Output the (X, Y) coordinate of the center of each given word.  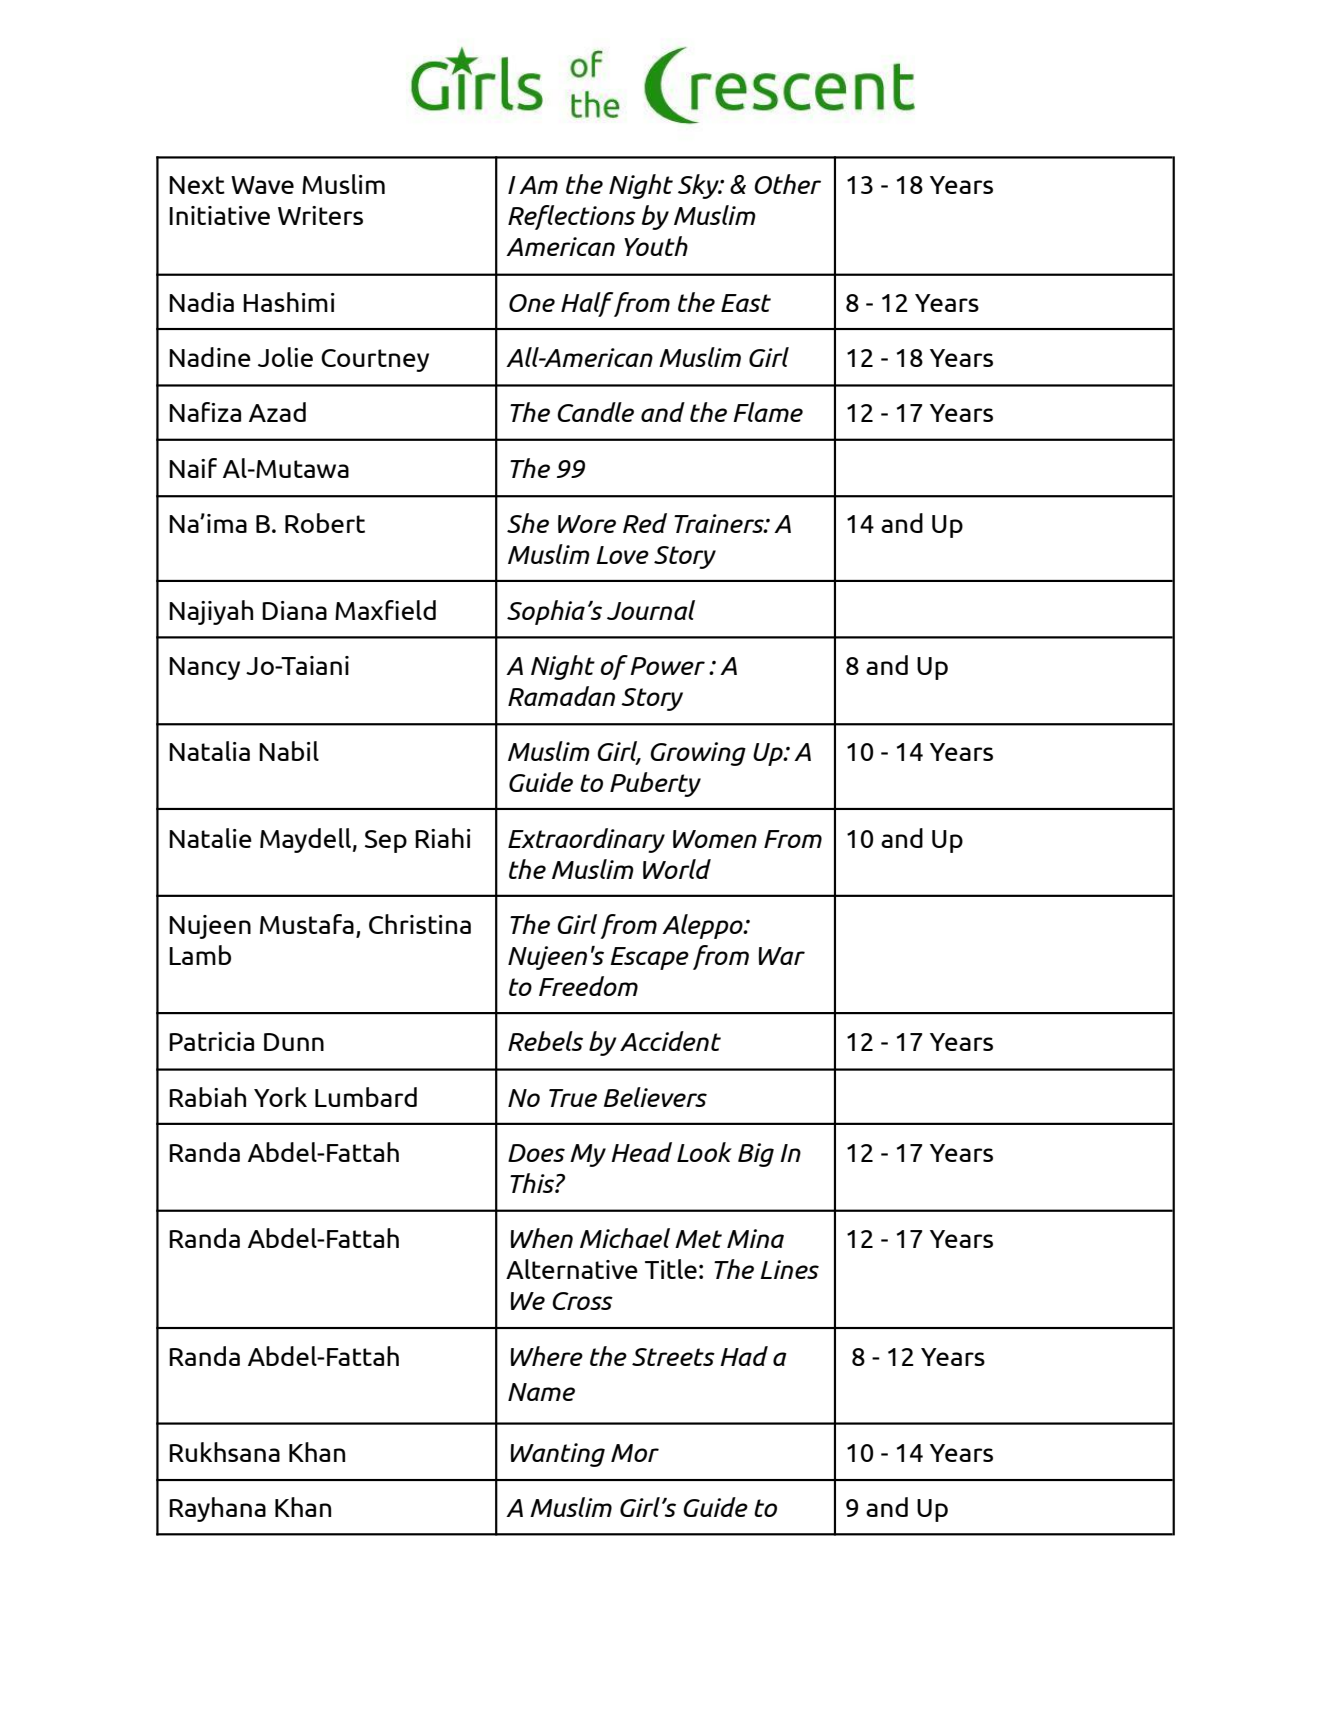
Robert (325, 523)
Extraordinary (586, 840)
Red (645, 523)
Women (715, 839)
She (528, 523)
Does (536, 1153)
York (280, 1097)
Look (704, 1152)
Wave (262, 185)
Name (541, 1392)
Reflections (572, 217)
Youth (656, 246)
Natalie (210, 838)
